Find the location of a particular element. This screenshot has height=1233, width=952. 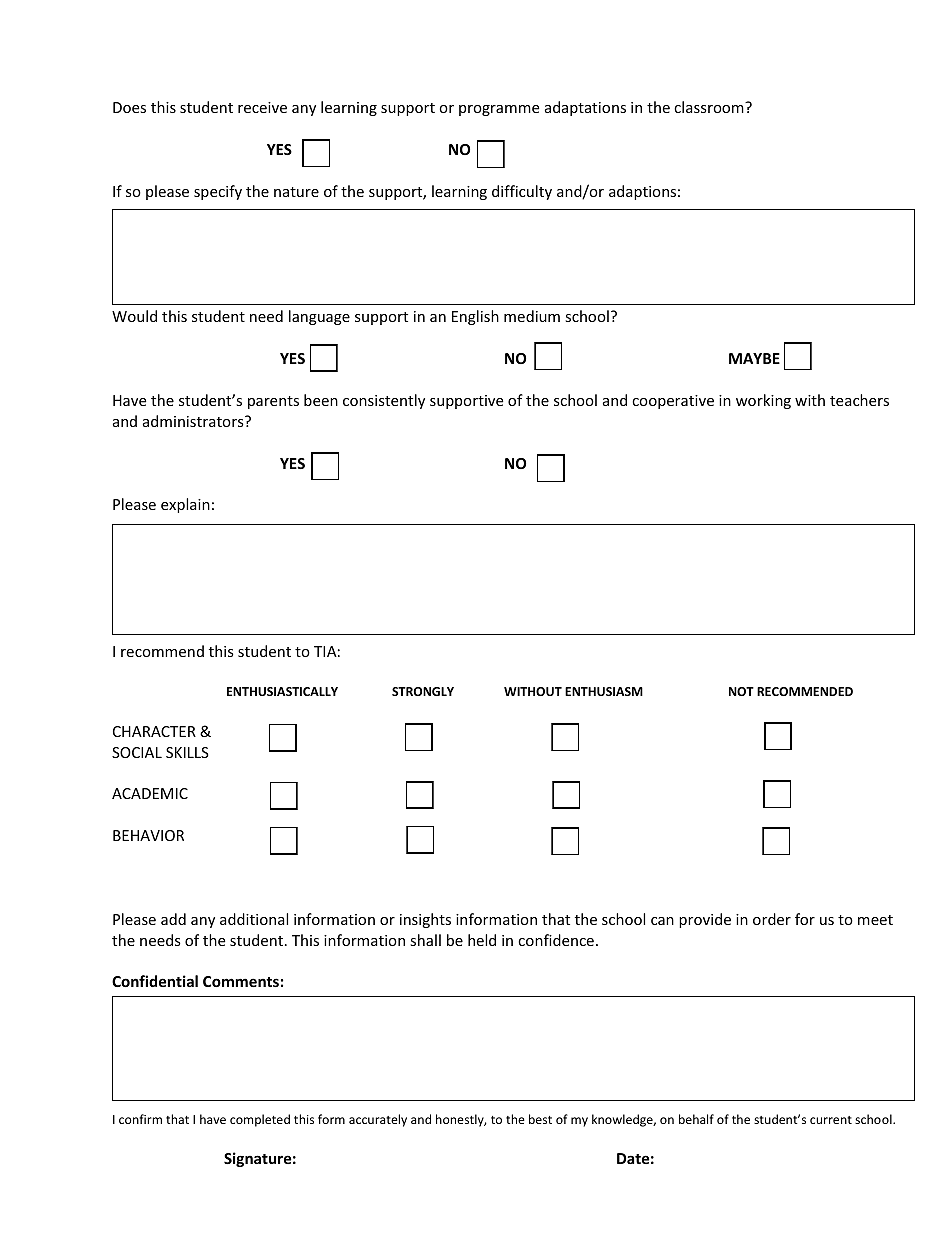

receive is located at coordinates (262, 107).
